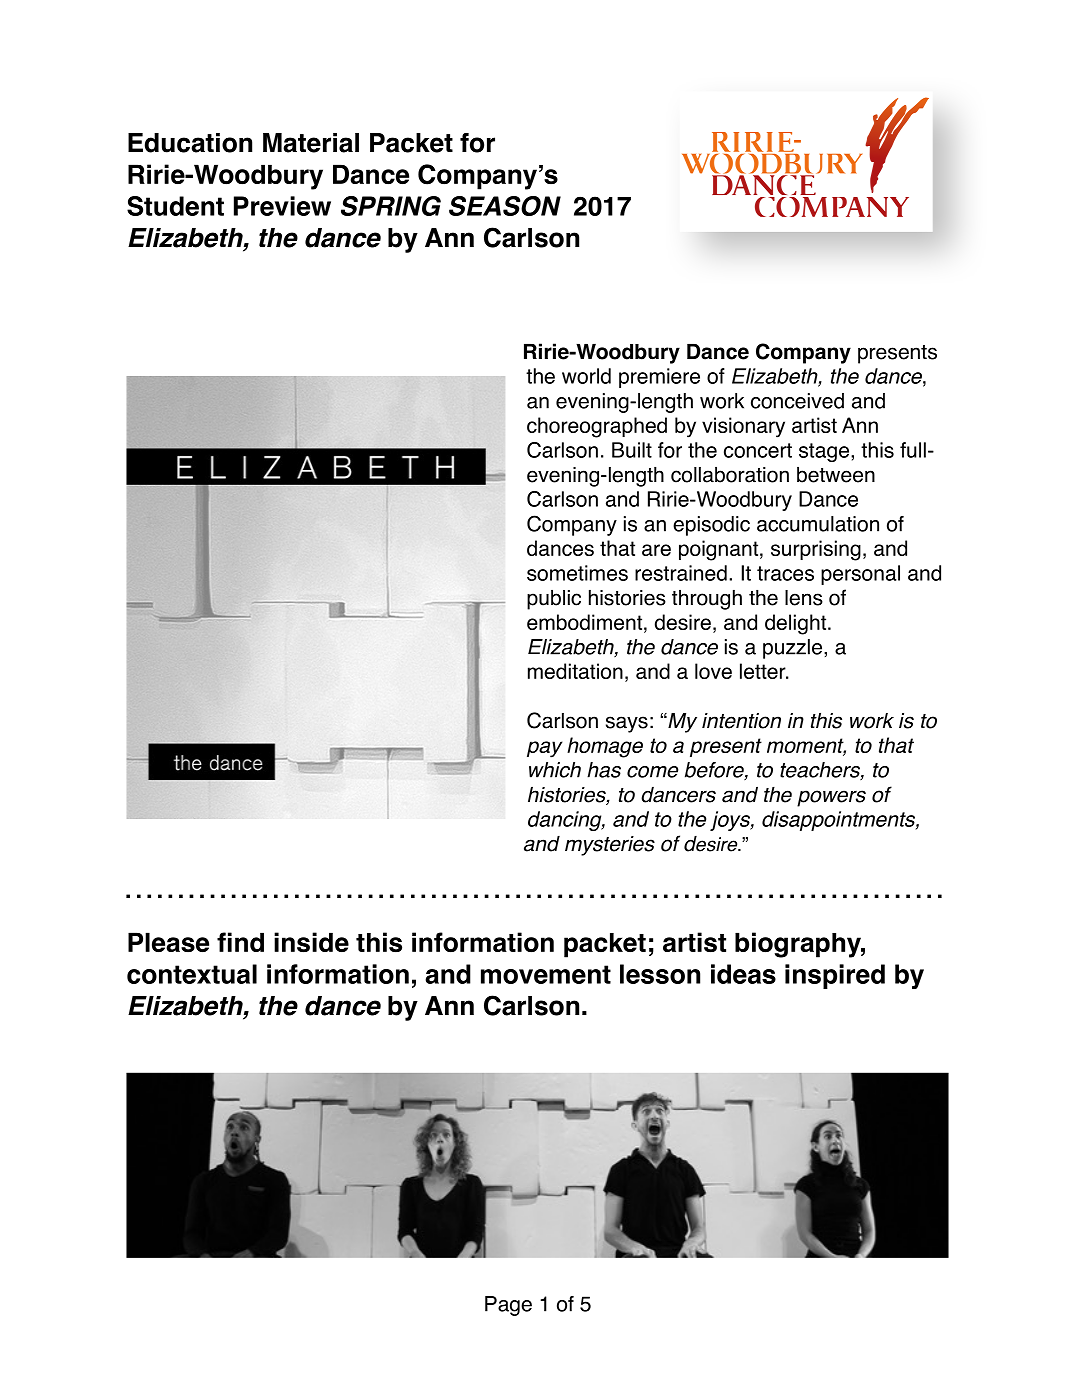 This screenshot has height=1392, width=1075. What do you see at coordinates (505, 206) in the screenshot?
I see `SEASON` at bounding box center [505, 206].
